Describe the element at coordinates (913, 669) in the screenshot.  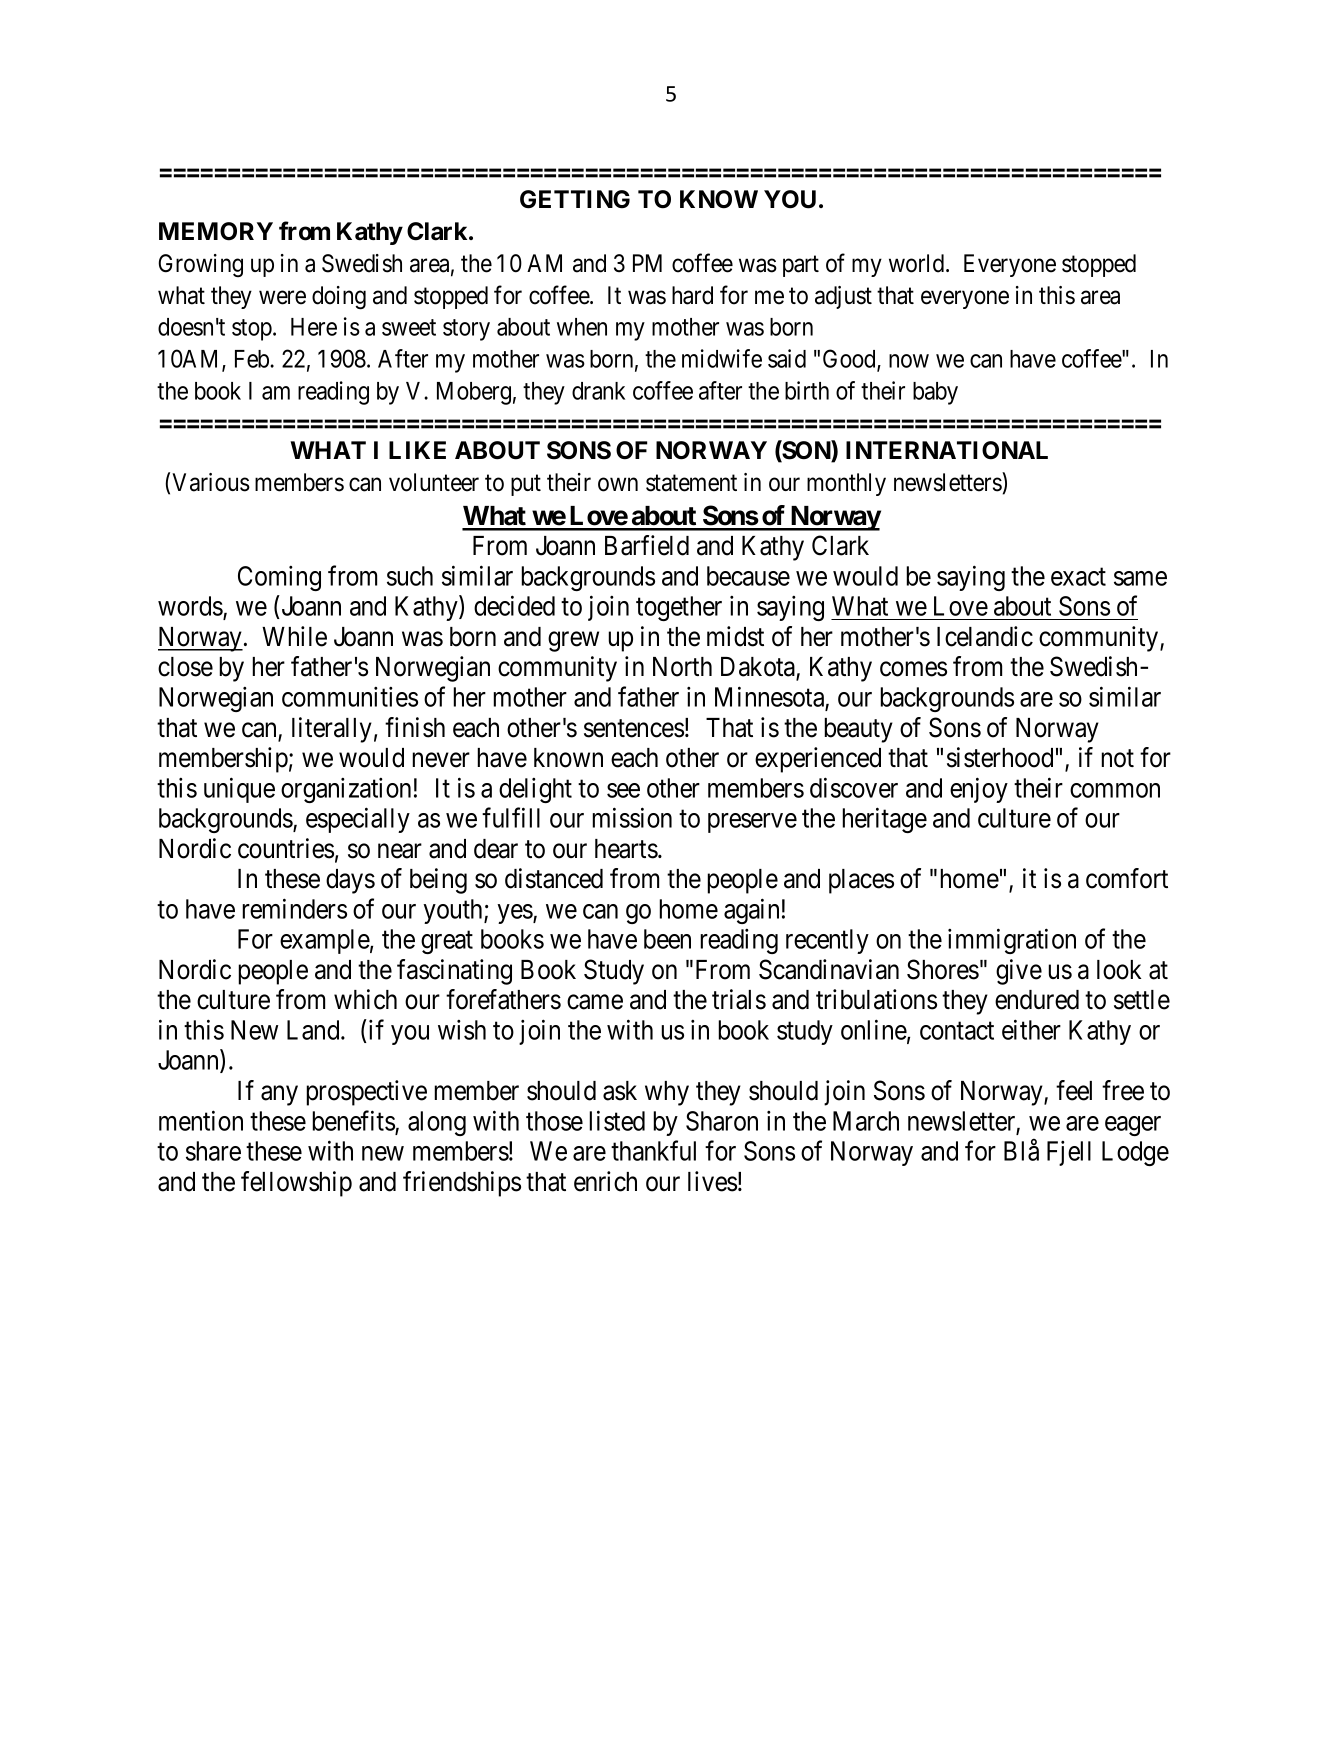
I see `comes` at that location.
